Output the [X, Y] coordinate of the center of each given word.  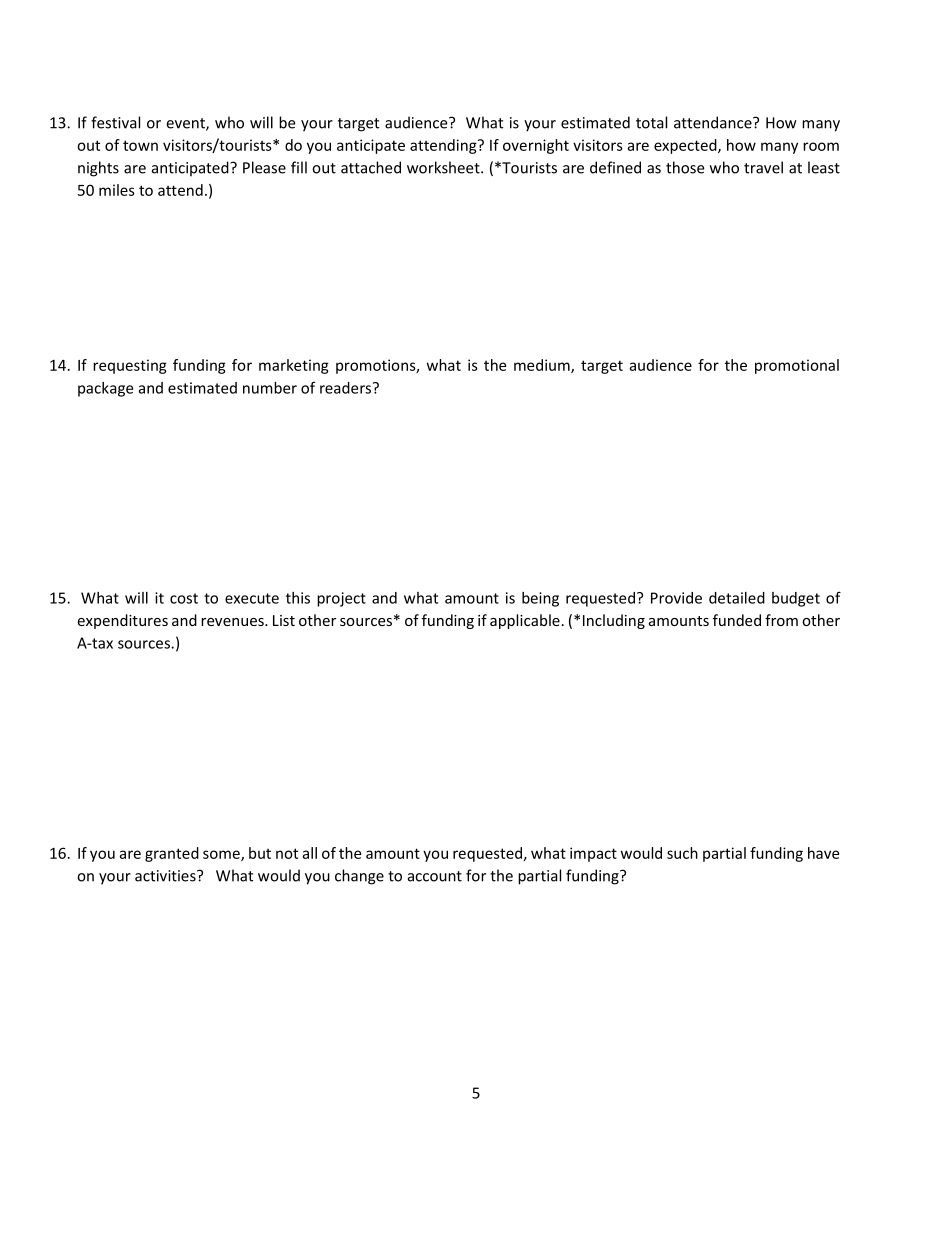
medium [543, 366]
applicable [525, 621]
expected [686, 146]
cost [184, 598]
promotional [797, 366]
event [186, 124]
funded [737, 620]
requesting [130, 366]
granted [172, 854]
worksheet [444, 167]
